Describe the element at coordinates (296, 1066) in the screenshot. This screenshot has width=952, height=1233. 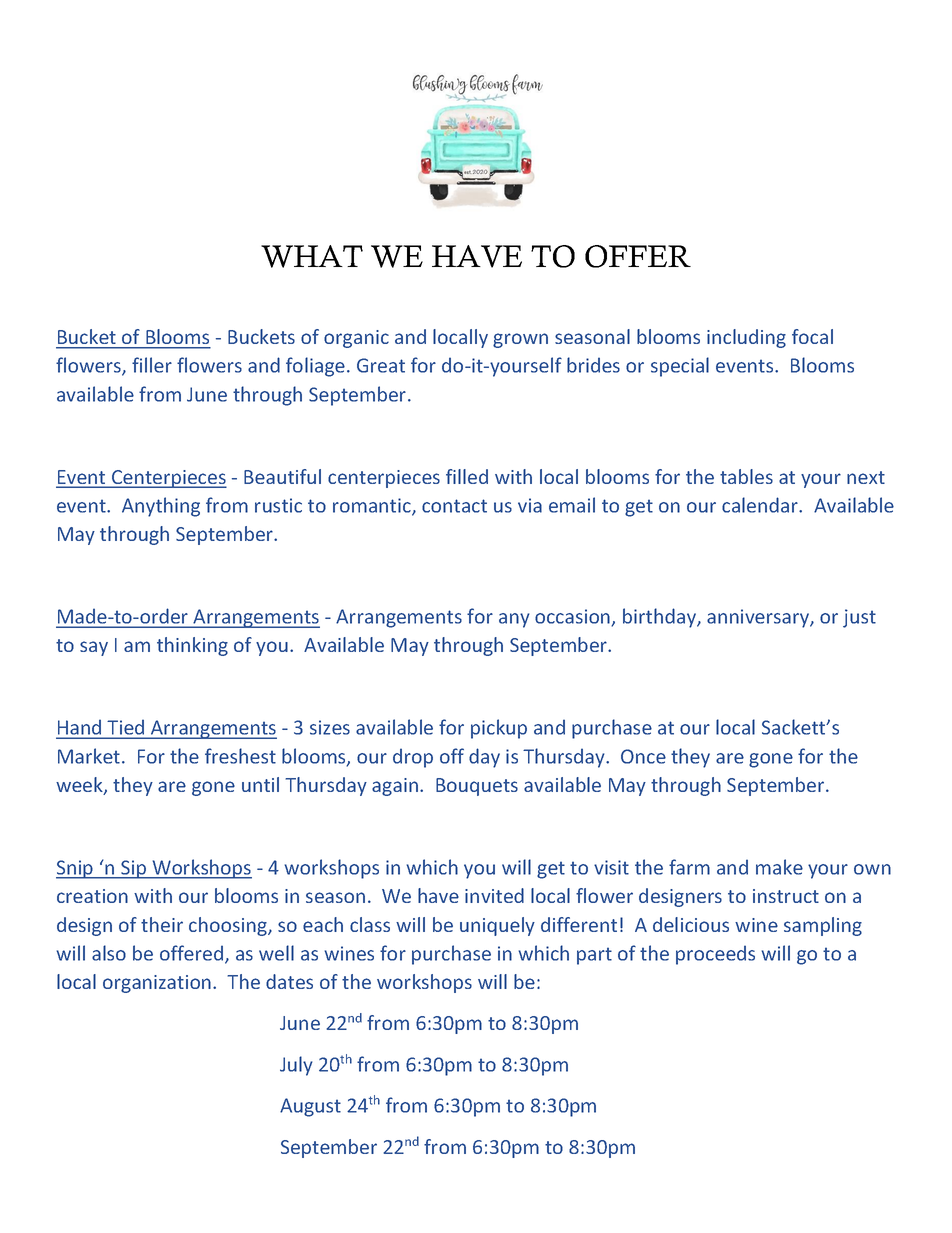
I see `July` at that location.
